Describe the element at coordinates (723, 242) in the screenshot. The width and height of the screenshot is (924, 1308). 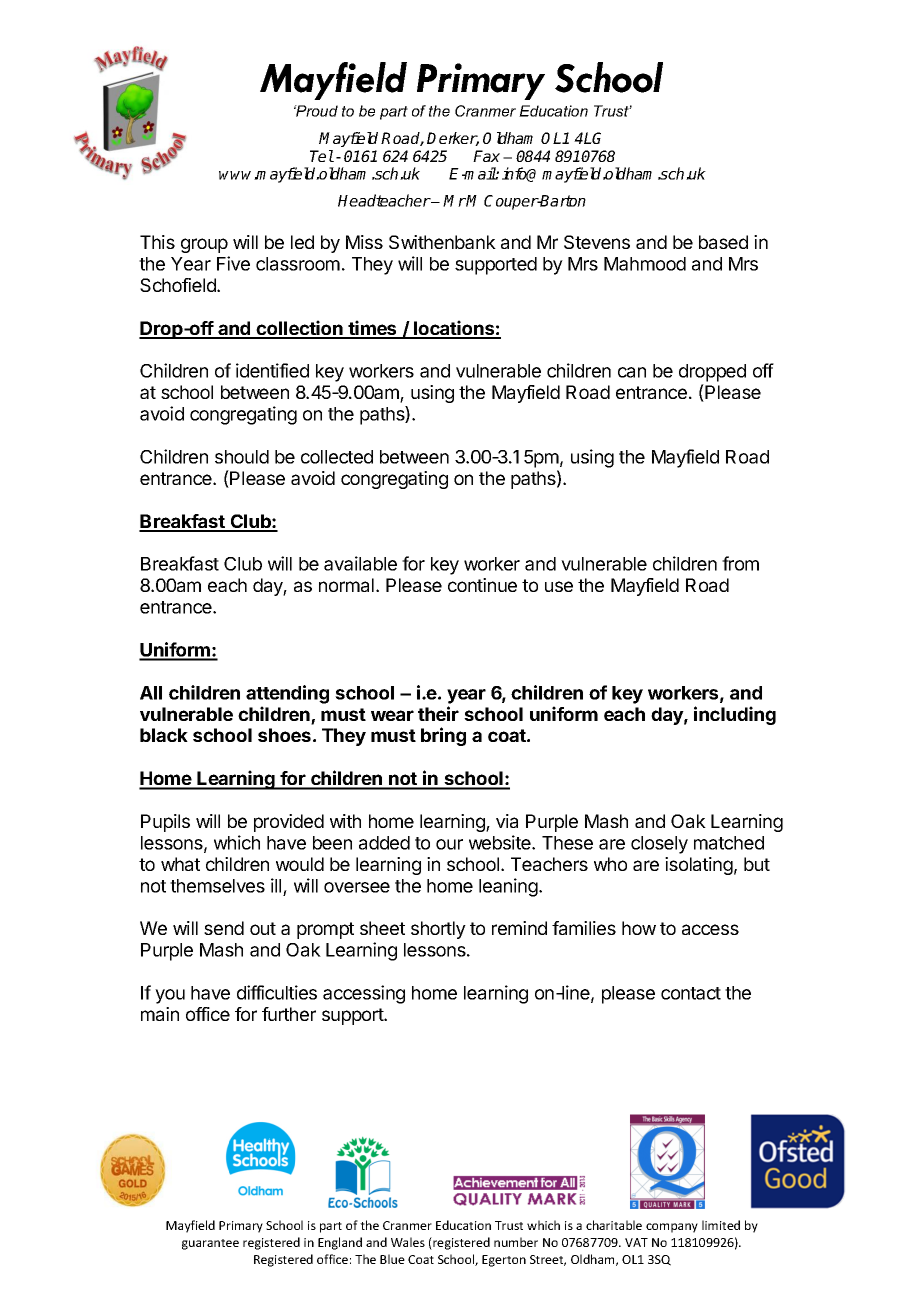
I see `based` at that location.
